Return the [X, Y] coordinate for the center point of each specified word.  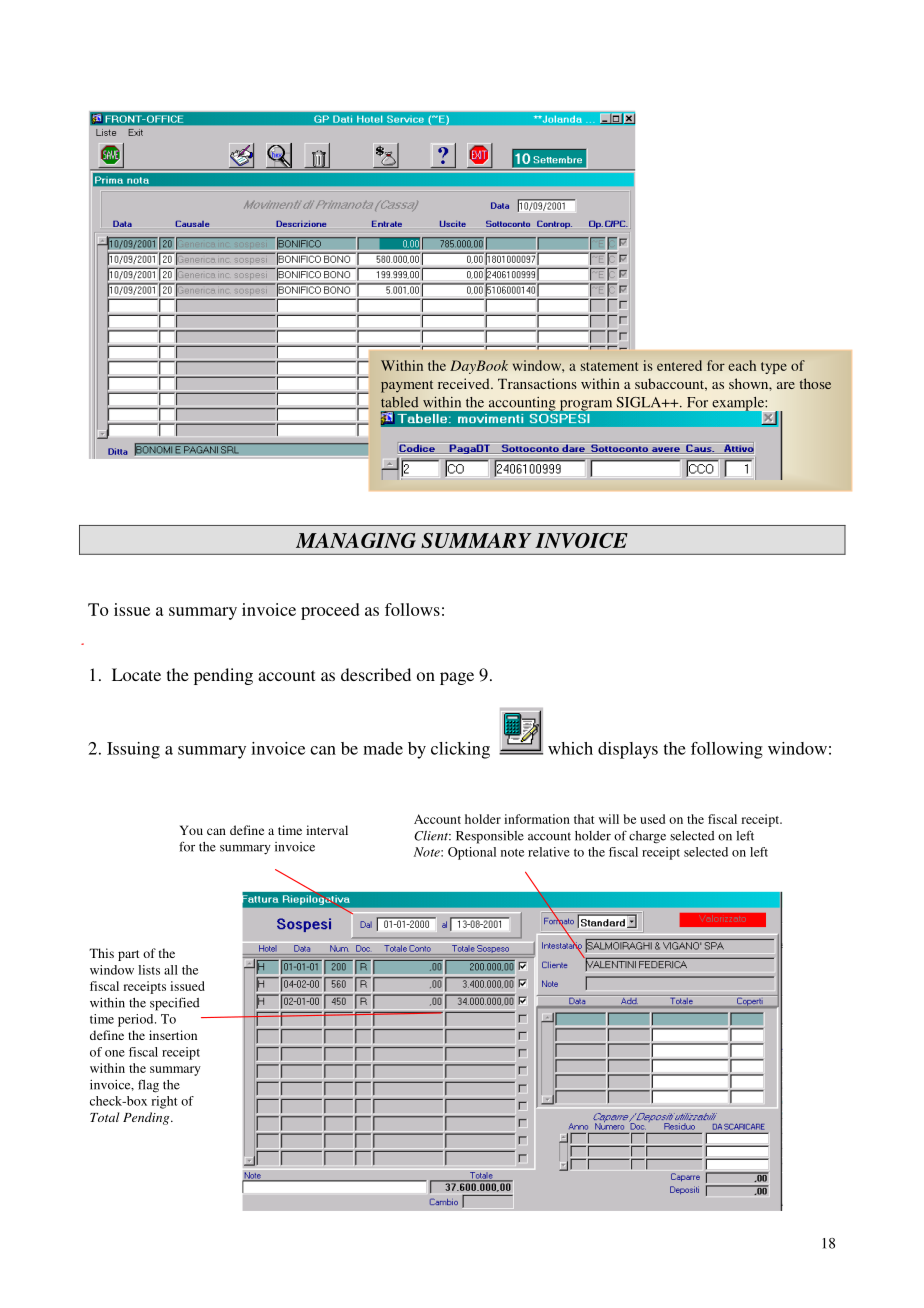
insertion [173, 1035]
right [164, 1102]
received [465, 383]
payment [407, 386]
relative [549, 852]
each [742, 365]
